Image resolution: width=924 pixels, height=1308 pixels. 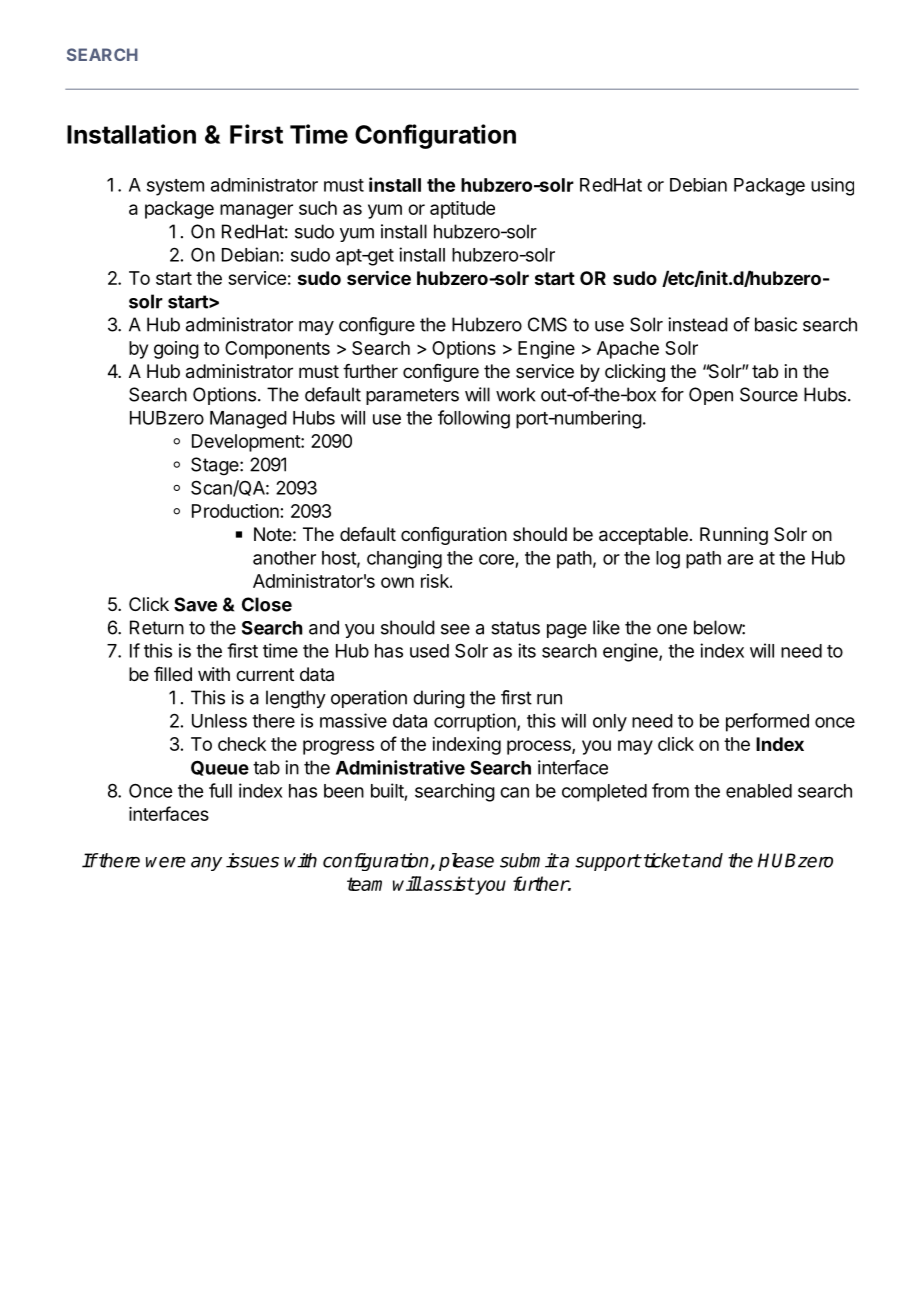 What do you see at coordinates (256, 211) in the page?
I see `manager` at bounding box center [256, 211].
